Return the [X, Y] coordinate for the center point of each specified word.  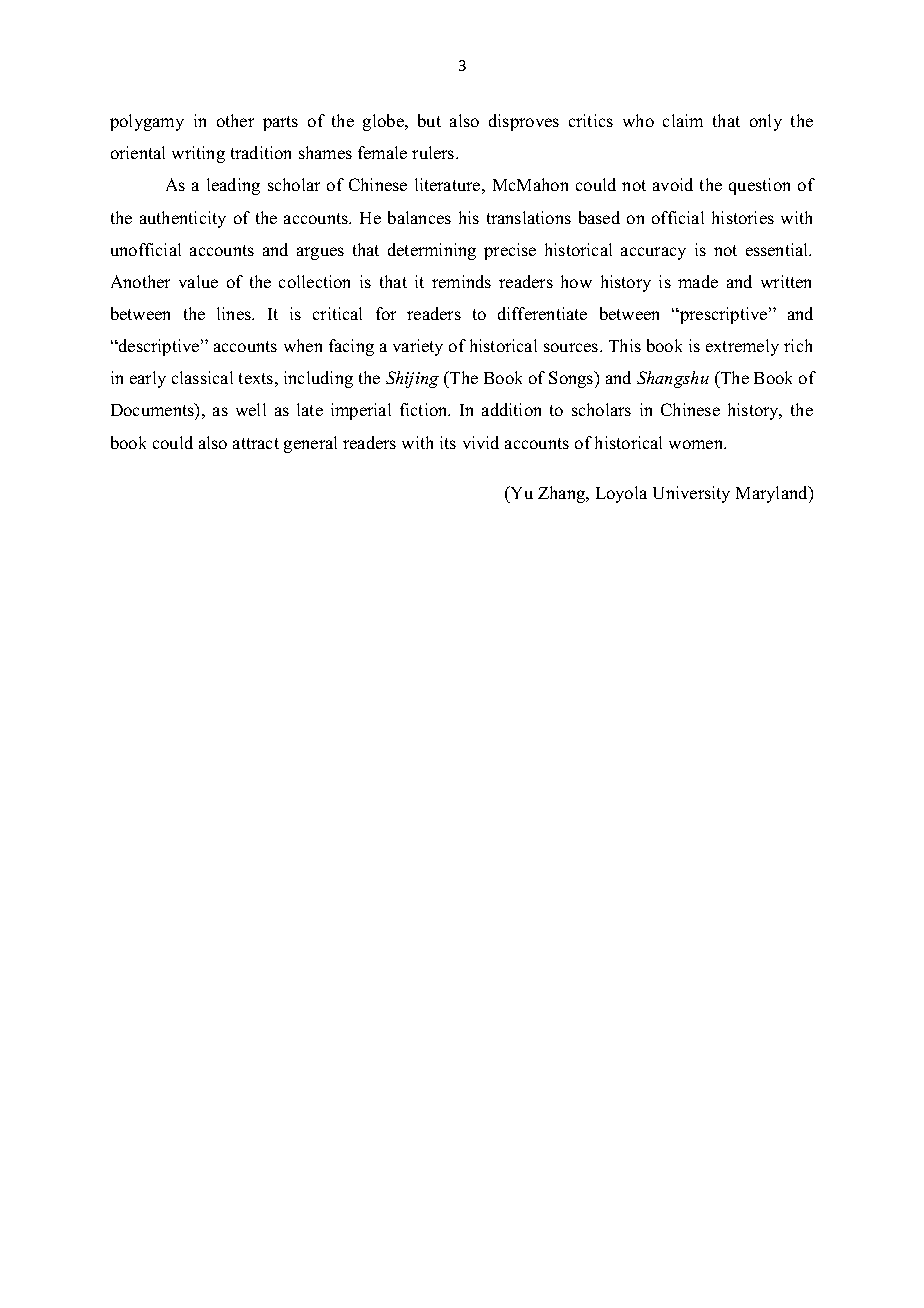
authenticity [183, 219]
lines [235, 313]
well [251, 409]
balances [419, 217]
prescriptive [724, 315]
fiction [425, 409]
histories [743, 217]
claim [683, 120]
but [429, 120]
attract [256, 443]
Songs [572, 379]
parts [280, 123]
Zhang [563, 494]
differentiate [542, 313]
